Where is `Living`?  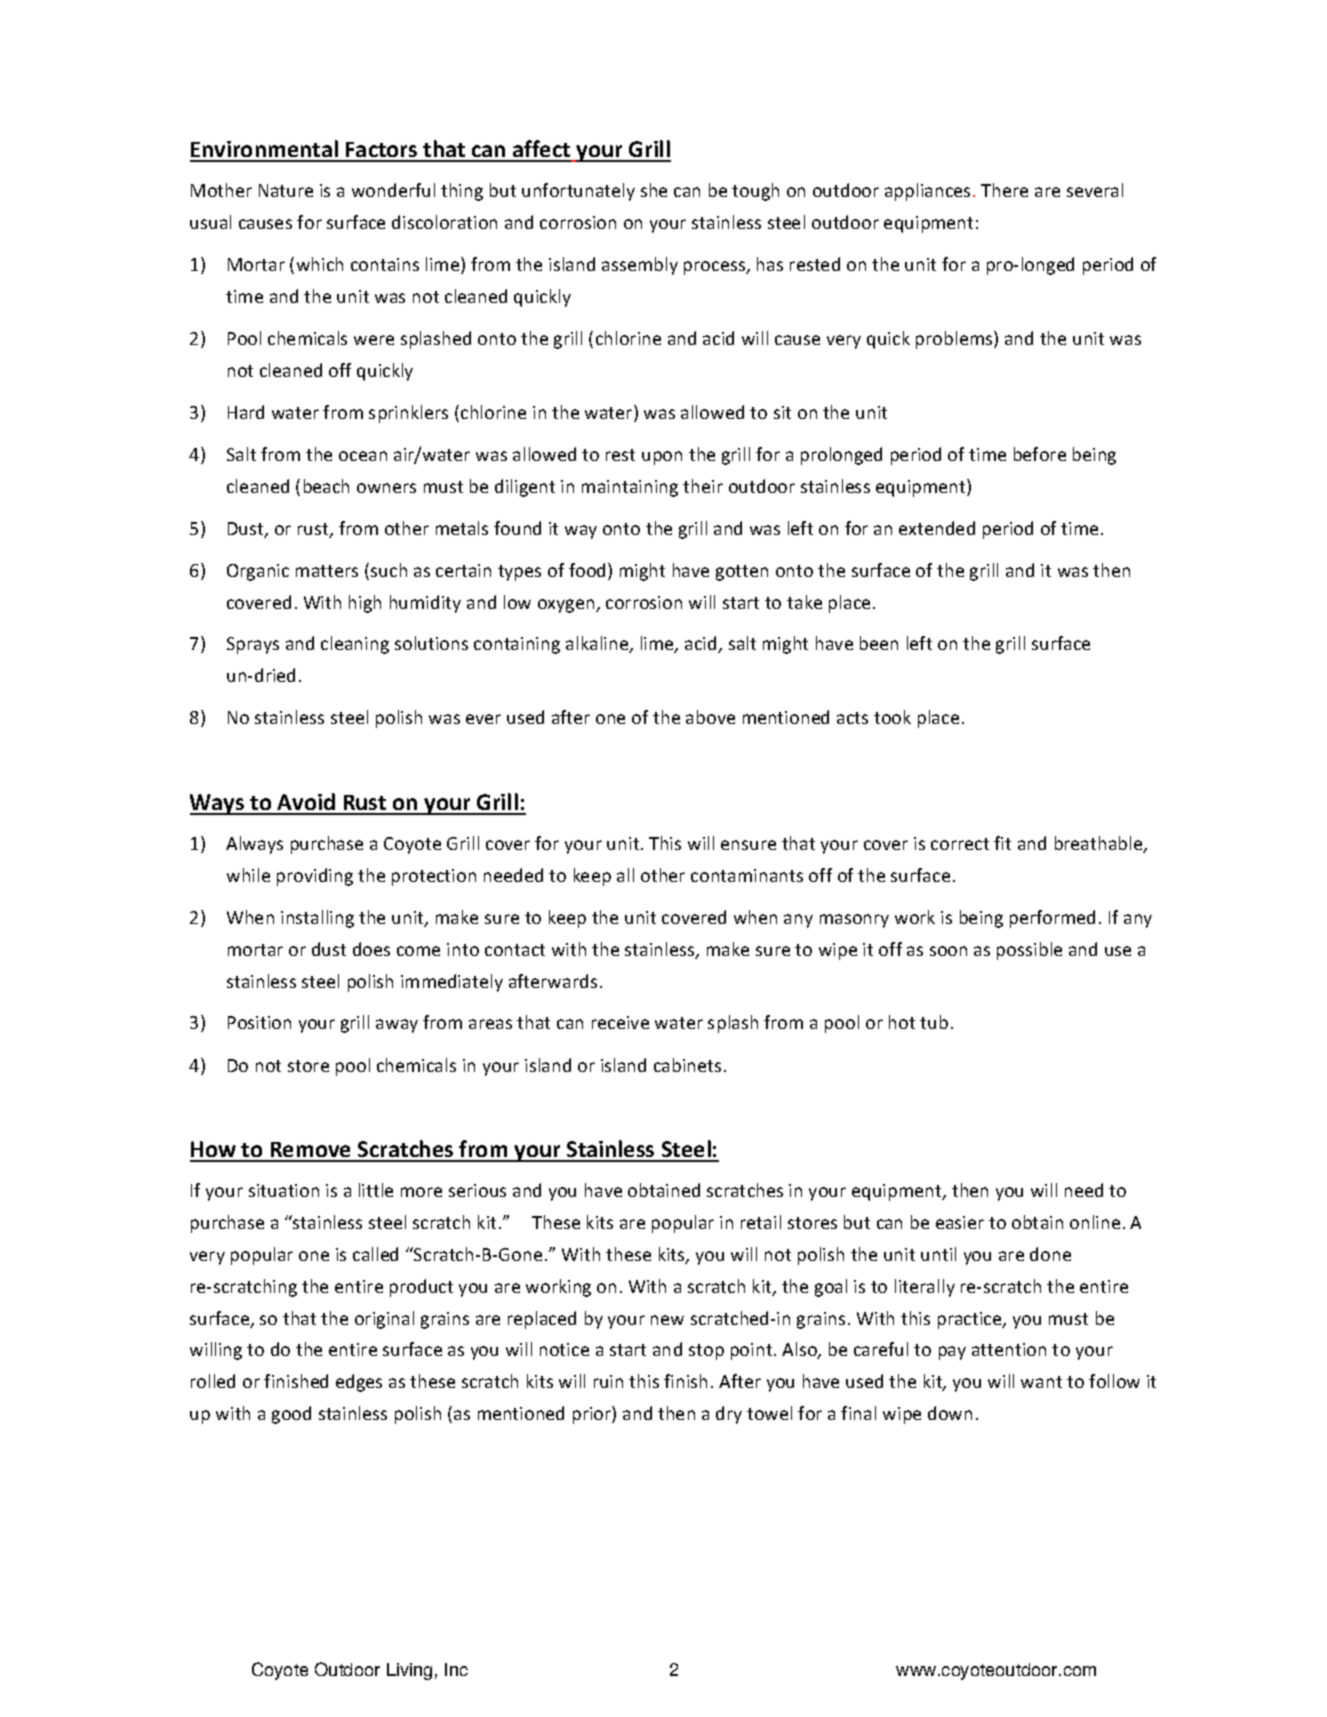 Living is located at coordinates (409, 1671).
